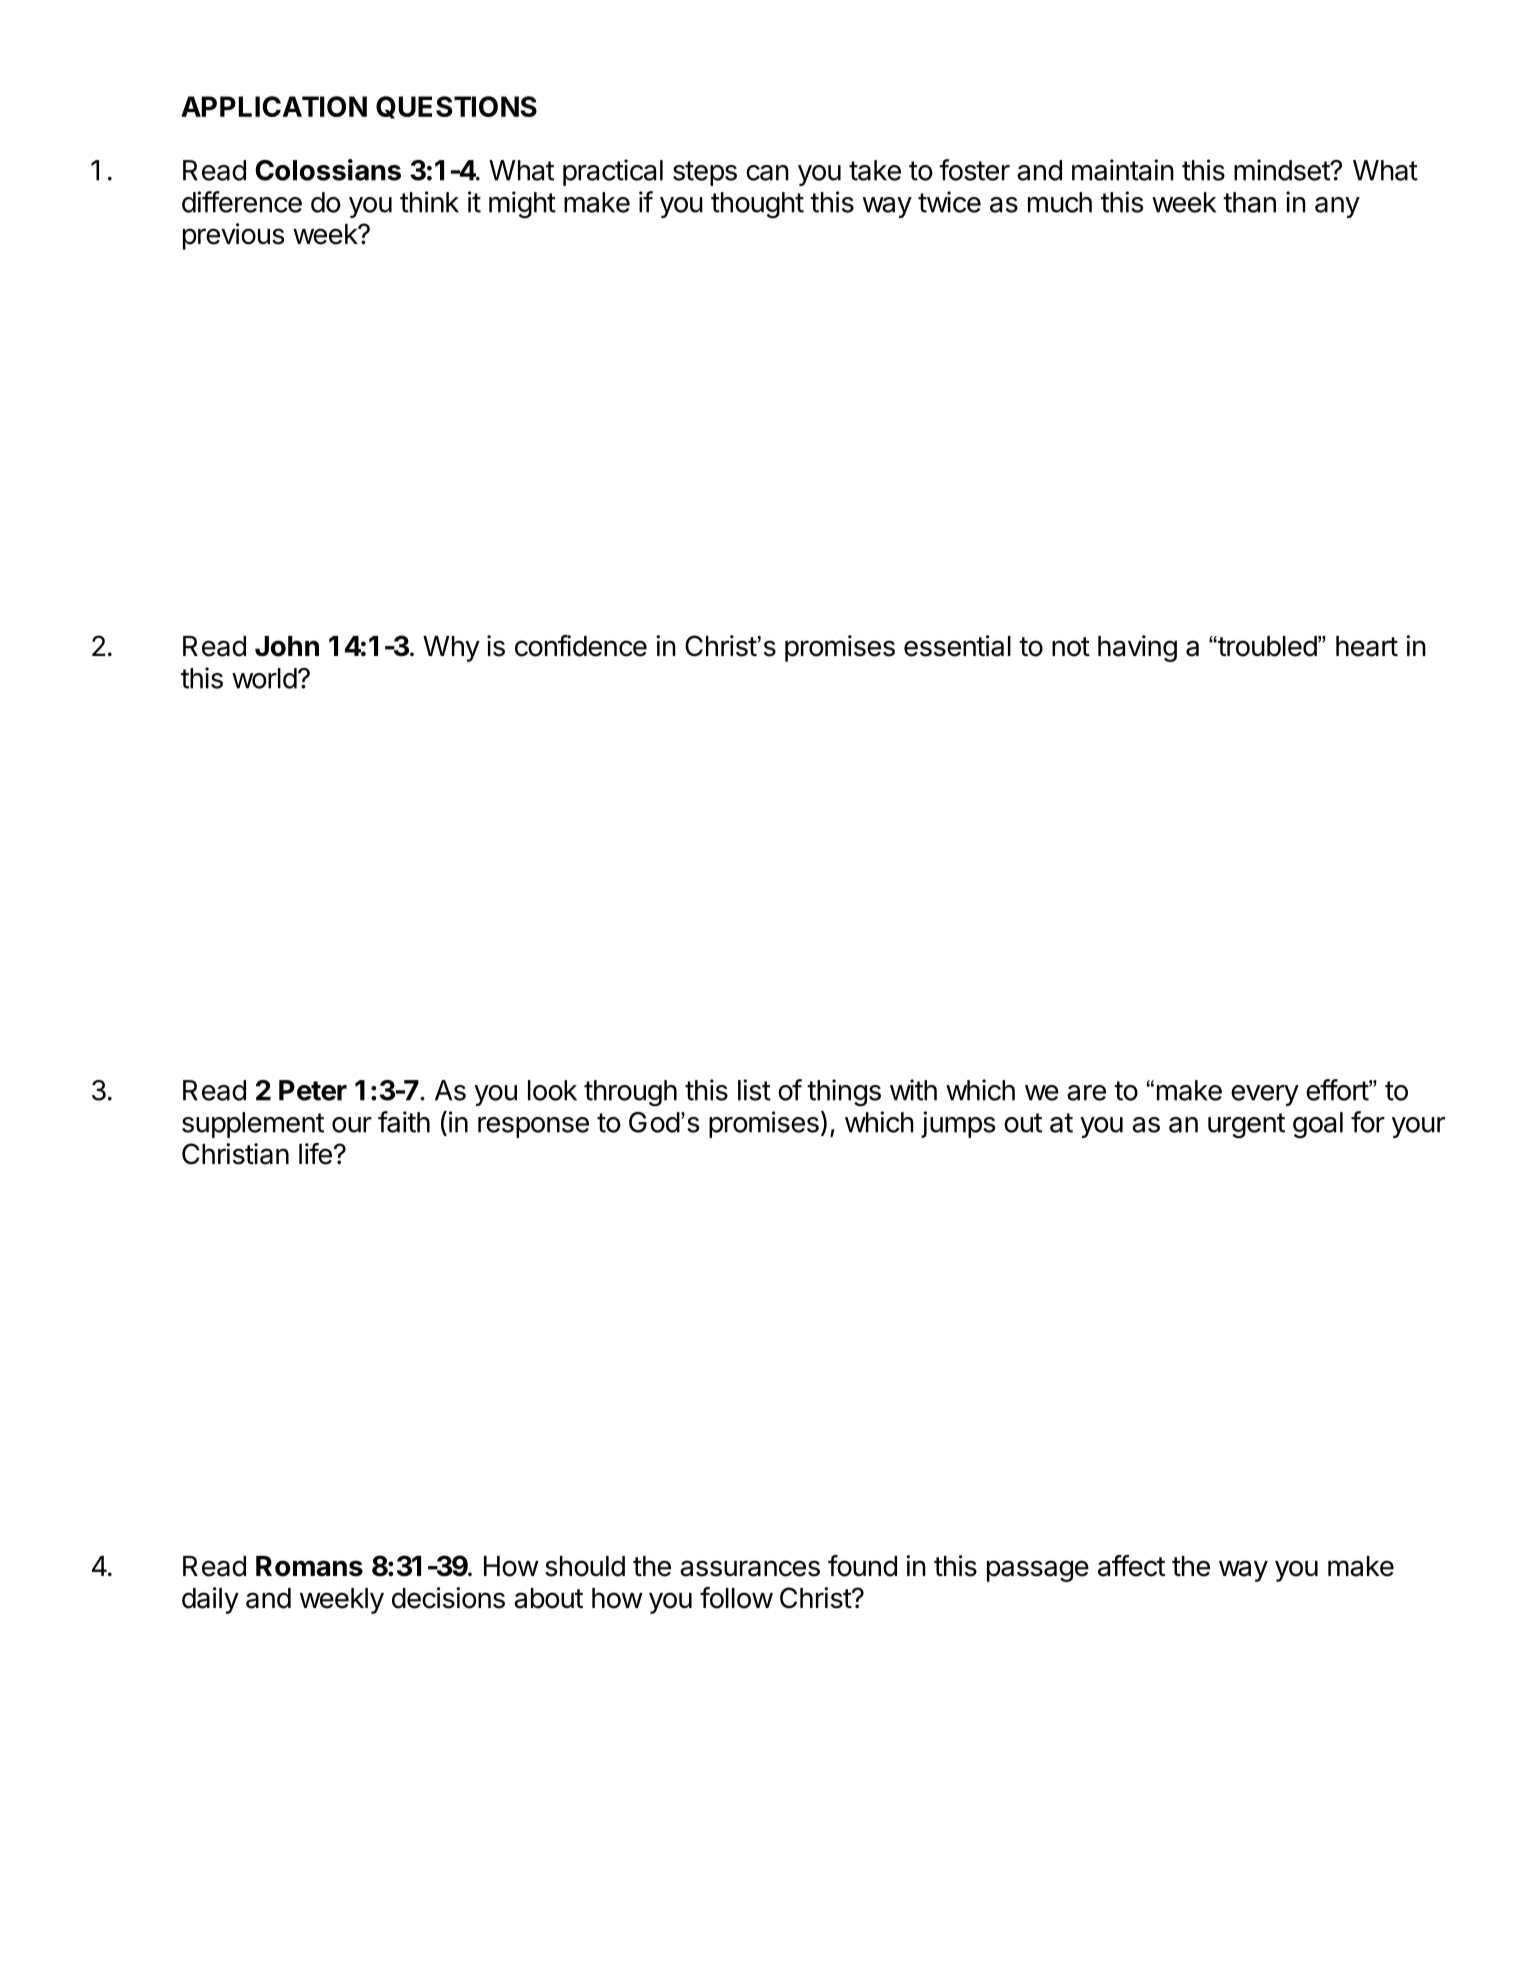 The height and width of the document is (1986, 1535). What do you see at coordinates (844, 1092) in the document?
I see `things` at bounding box center [844, 1092].
